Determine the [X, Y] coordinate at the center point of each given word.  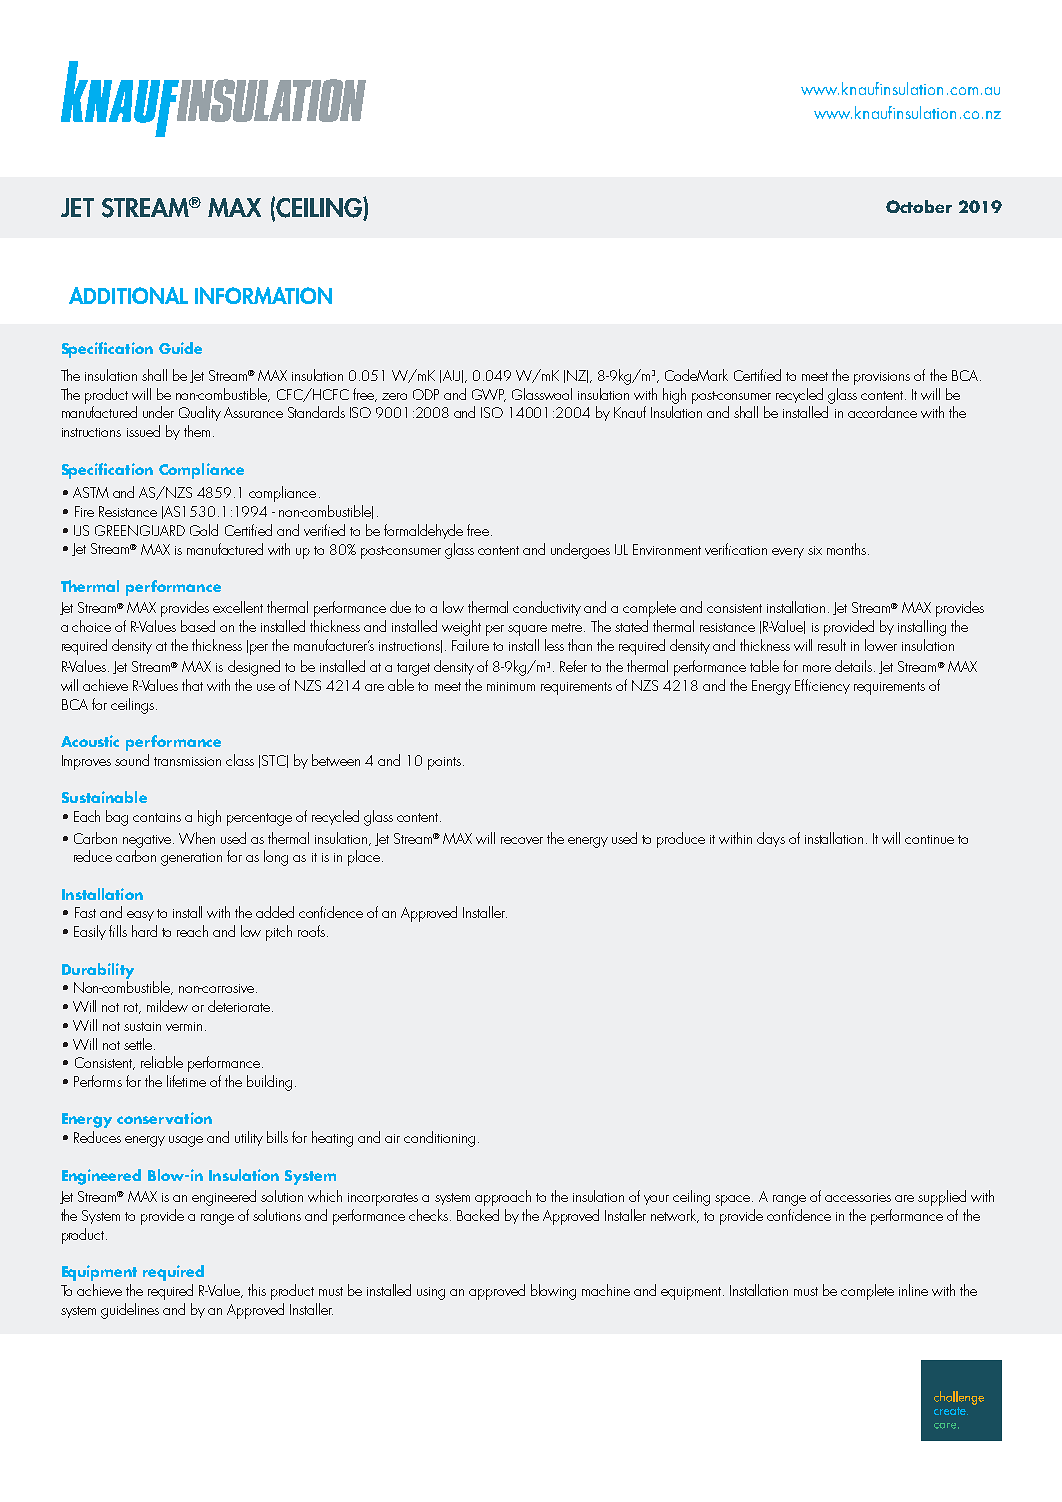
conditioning [439, 1139]
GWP [489, 395]
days [771, 839]
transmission [187, 761]
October [919, 206]
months [846, 549]
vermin [184, 1026]
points [444, 763]
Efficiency [822, 686]
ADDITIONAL [128, 295]
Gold [204, 530]
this [257, 1290]
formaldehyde [423, 531]
